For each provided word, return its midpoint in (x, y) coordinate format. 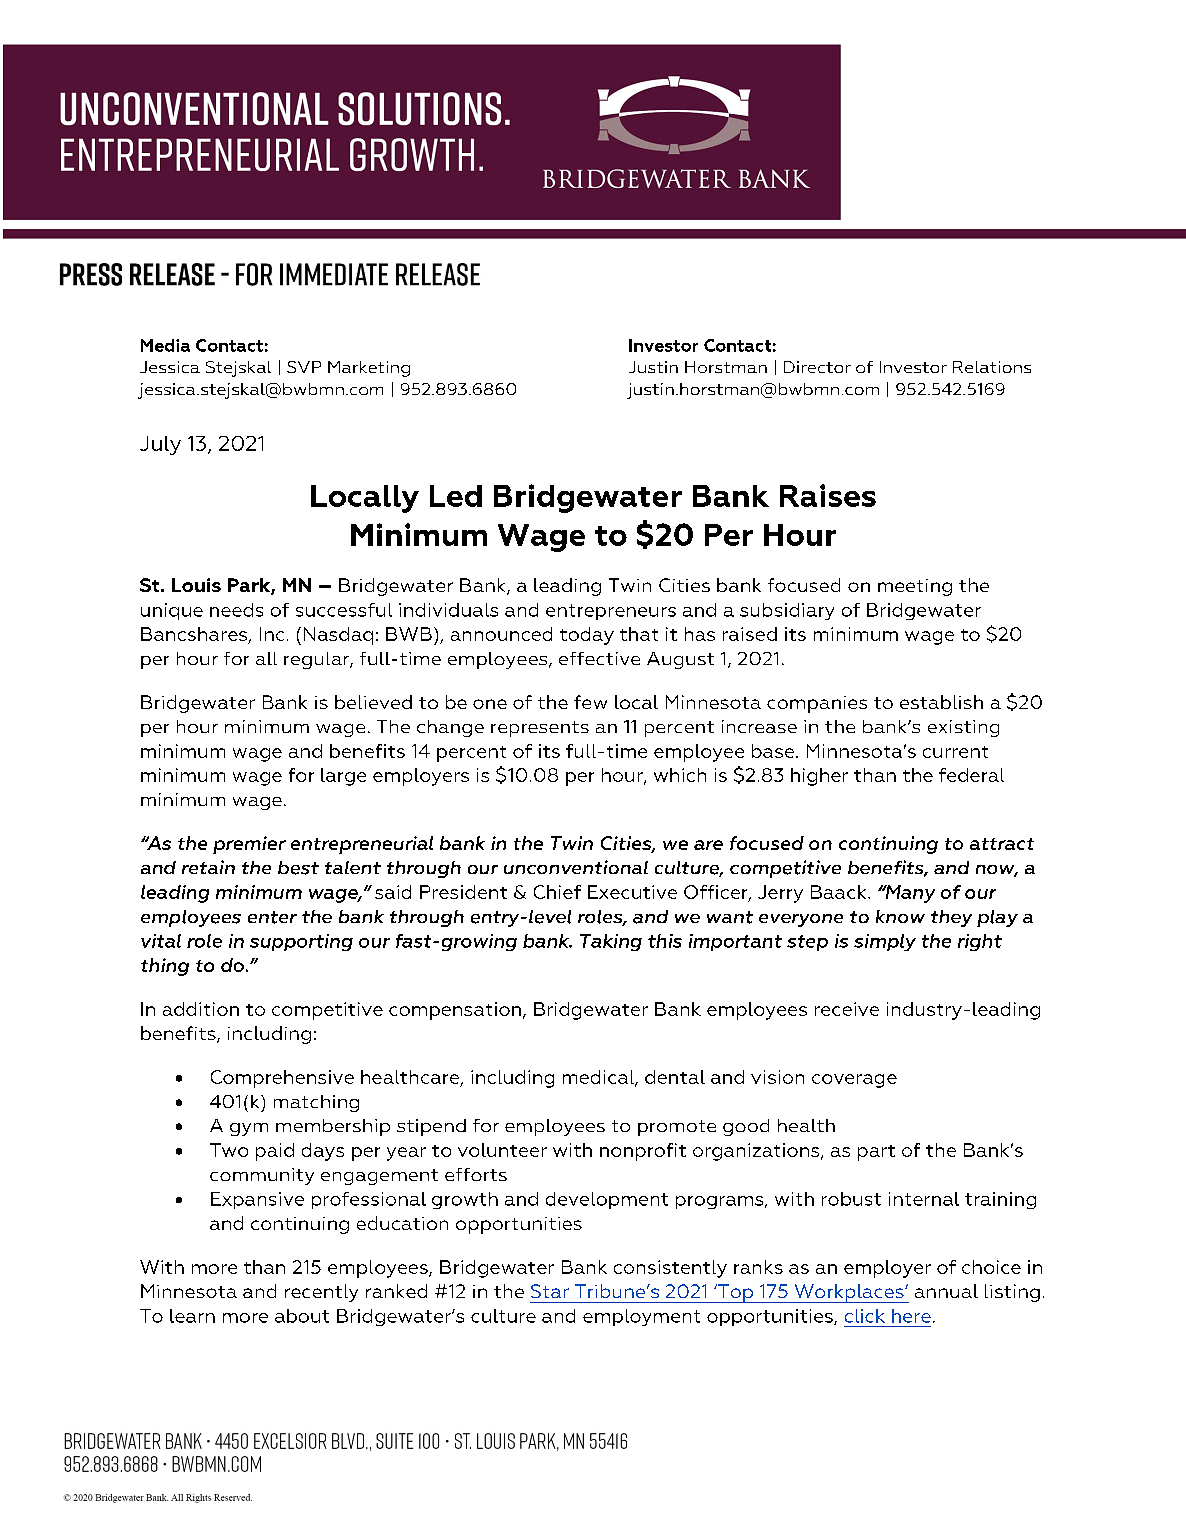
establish (941, 702)
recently (321, 1293)
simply (885, 942)
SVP (304, 367)
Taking (611, 942)
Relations (992, 367)
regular (317, 660)
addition (201, 1009)
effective (599, 658)
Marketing (369, 369)
